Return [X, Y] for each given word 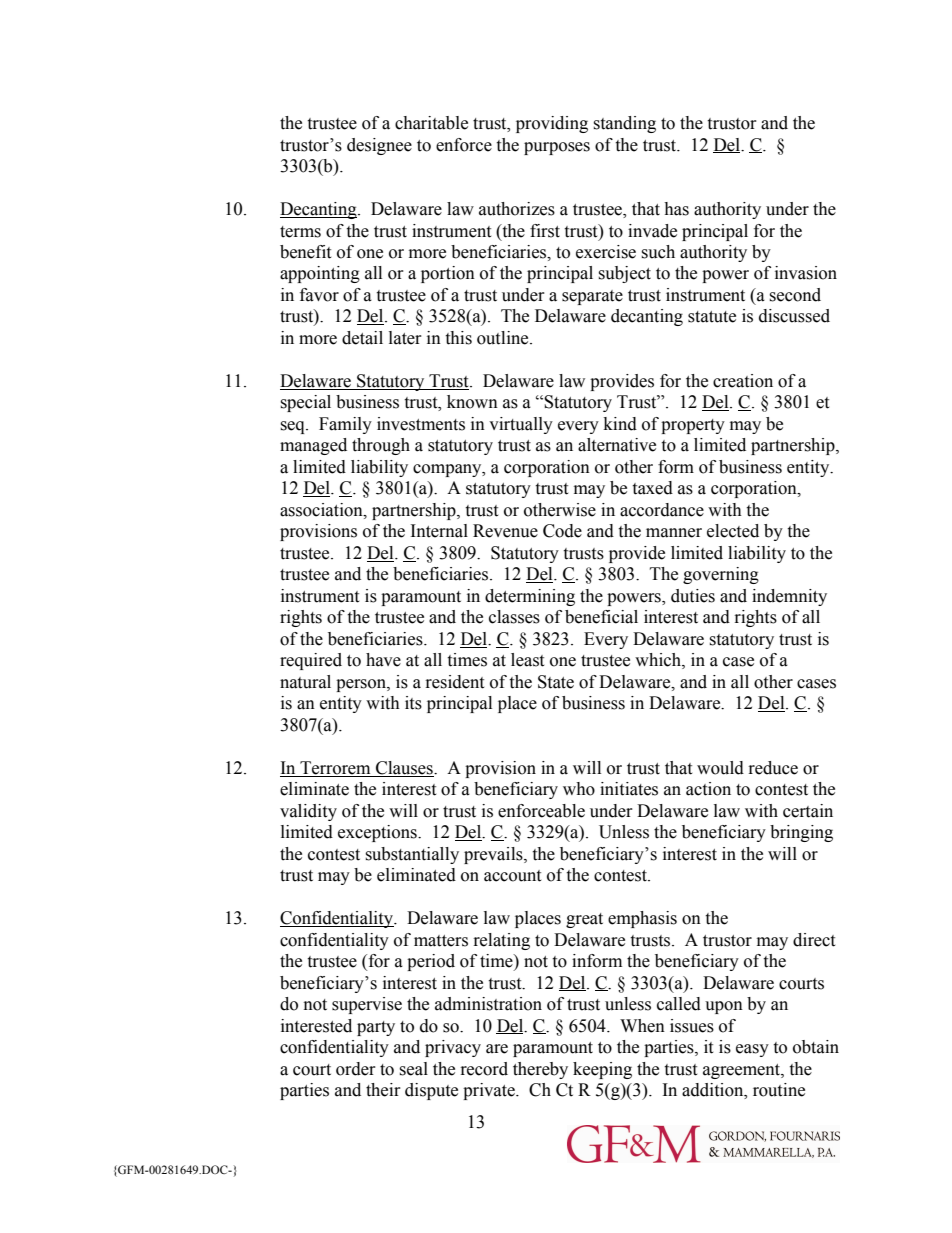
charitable [431, 123]
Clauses [404, 769]
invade [652, 231]
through [381, 446]
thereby [540, 1070]
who [579, 789]
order [356, 1069]
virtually [521, 425]
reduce [773, 768]
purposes [557, 148]
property [693, 426]
